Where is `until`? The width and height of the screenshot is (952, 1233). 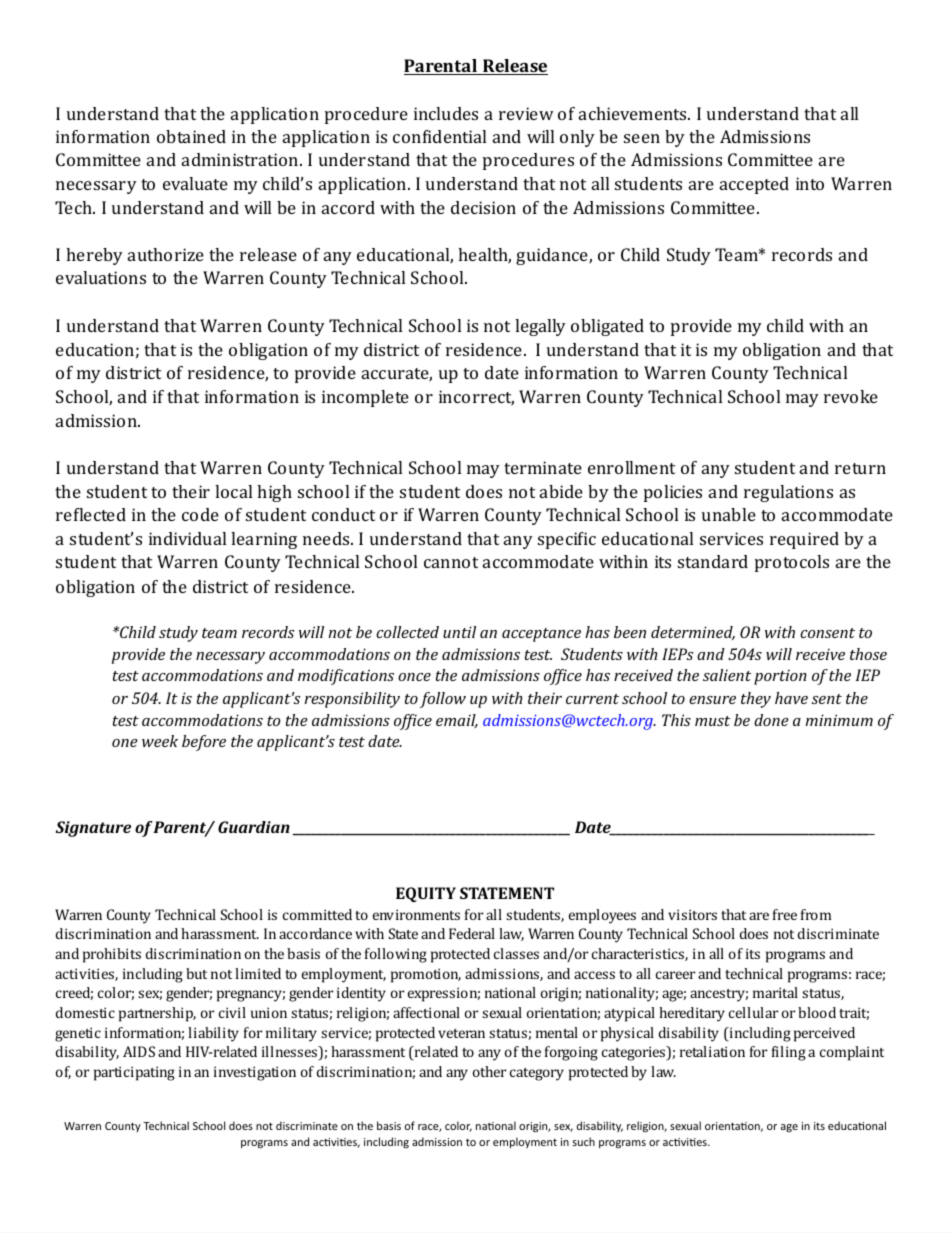
until is located at coordinates (459, 632).
